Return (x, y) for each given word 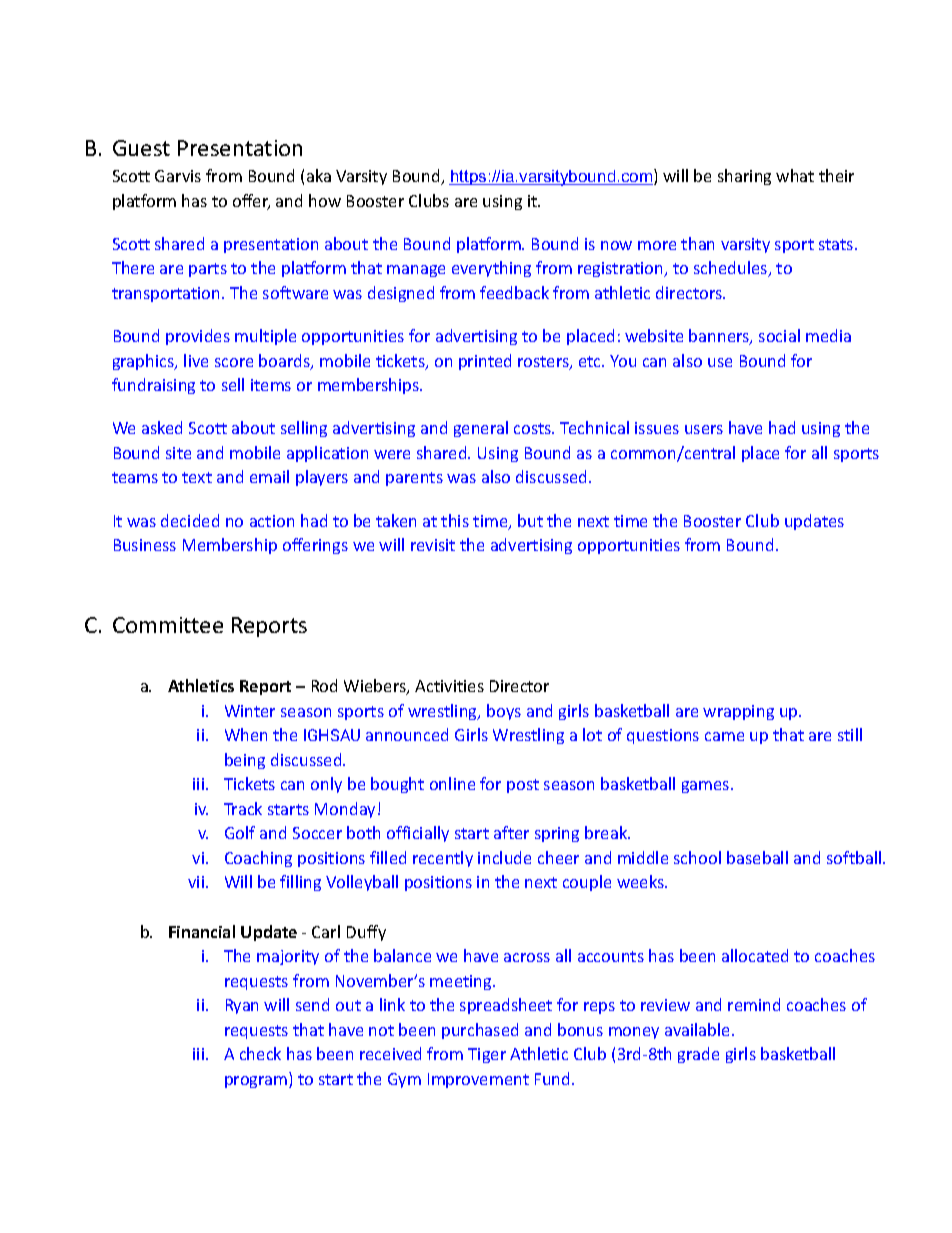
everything (491, 269)
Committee (168, 625)
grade (698, 1055)
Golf (240, 832)
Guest (141, 148)
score (234, 362)
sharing (744, 177)
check (260, 1053)
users (704, 429)
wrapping (738, 712)
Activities (449, 686)
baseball (757, 857)
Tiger (487, 1055)
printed (485, 362)
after (511, 832)
